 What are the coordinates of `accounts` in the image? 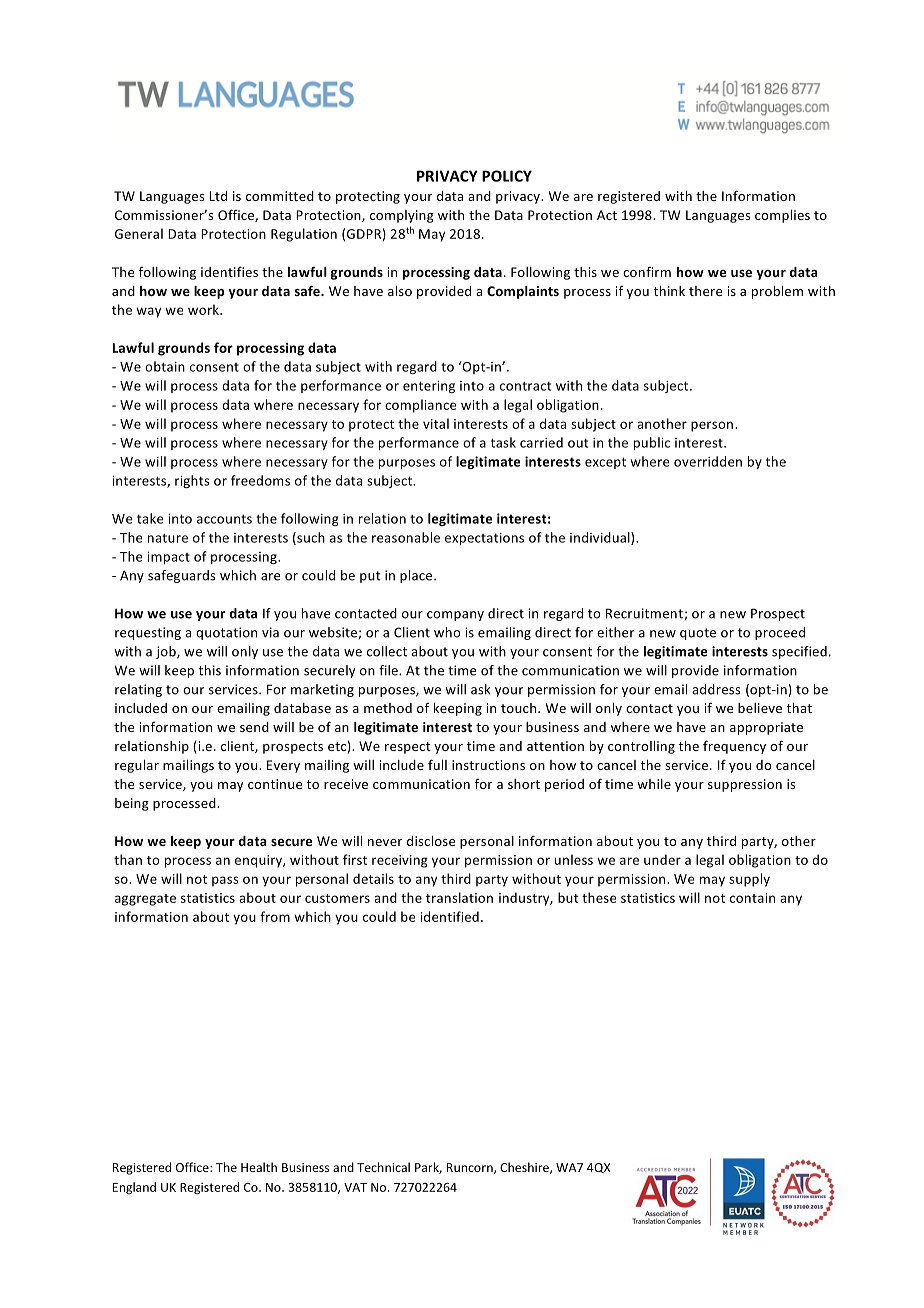 It's located at (224, 519).
